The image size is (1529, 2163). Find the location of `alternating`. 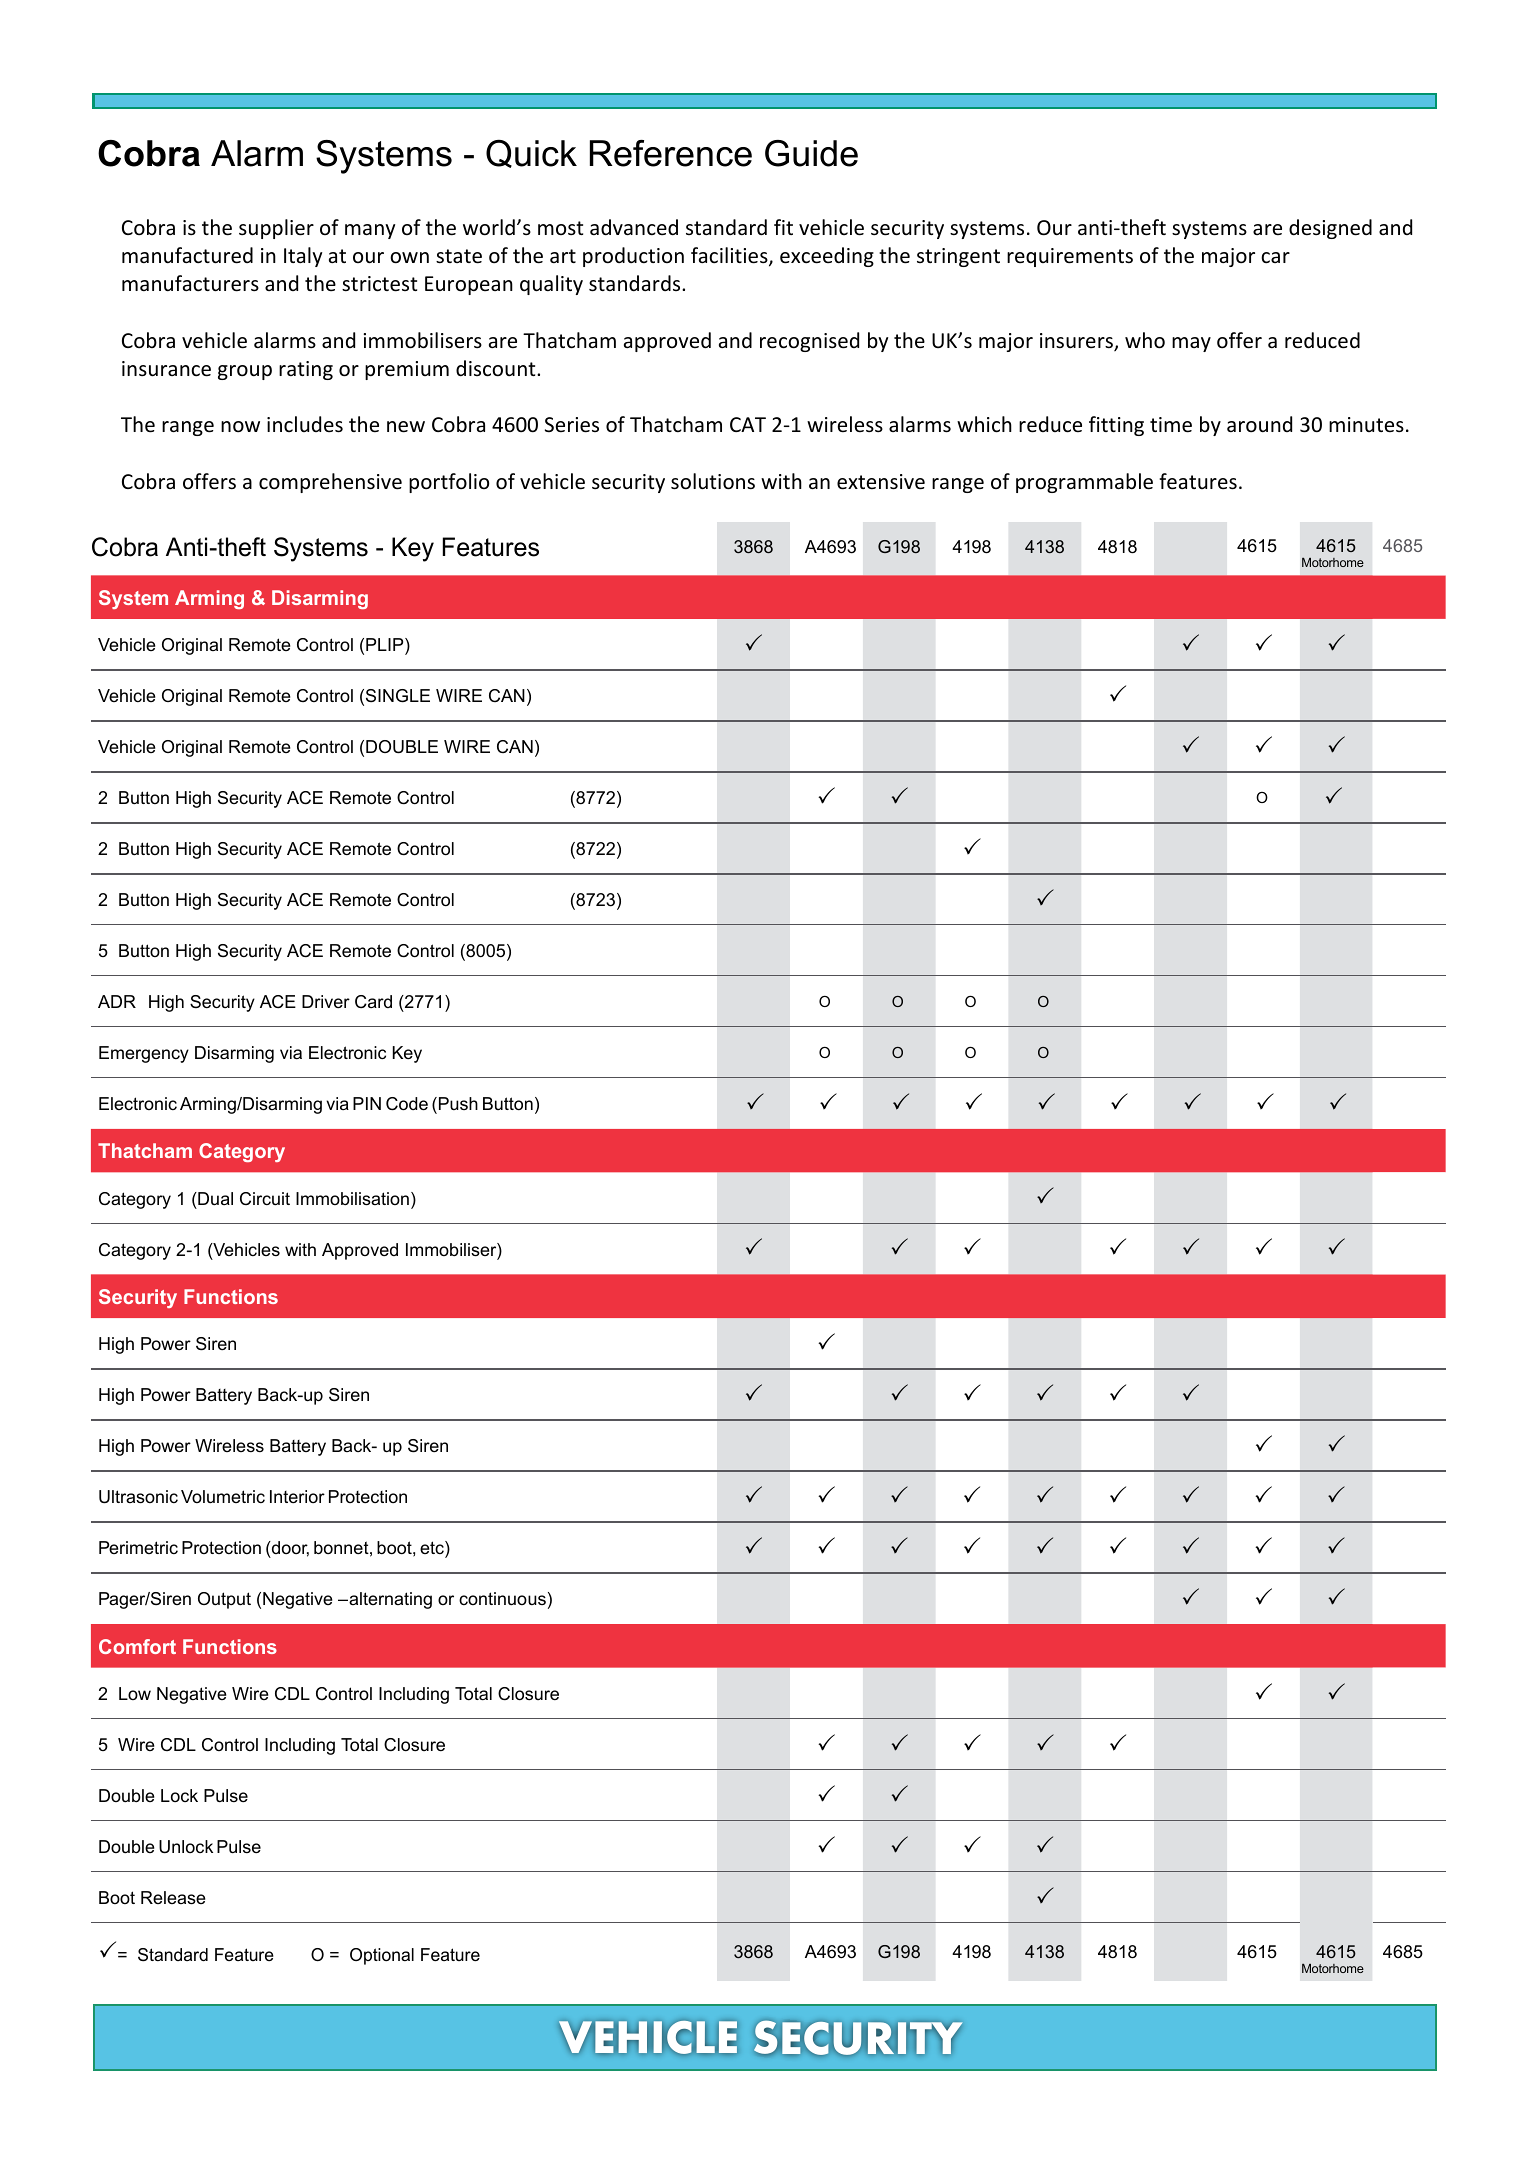

alternating is located at coordinates (389, 1600).
